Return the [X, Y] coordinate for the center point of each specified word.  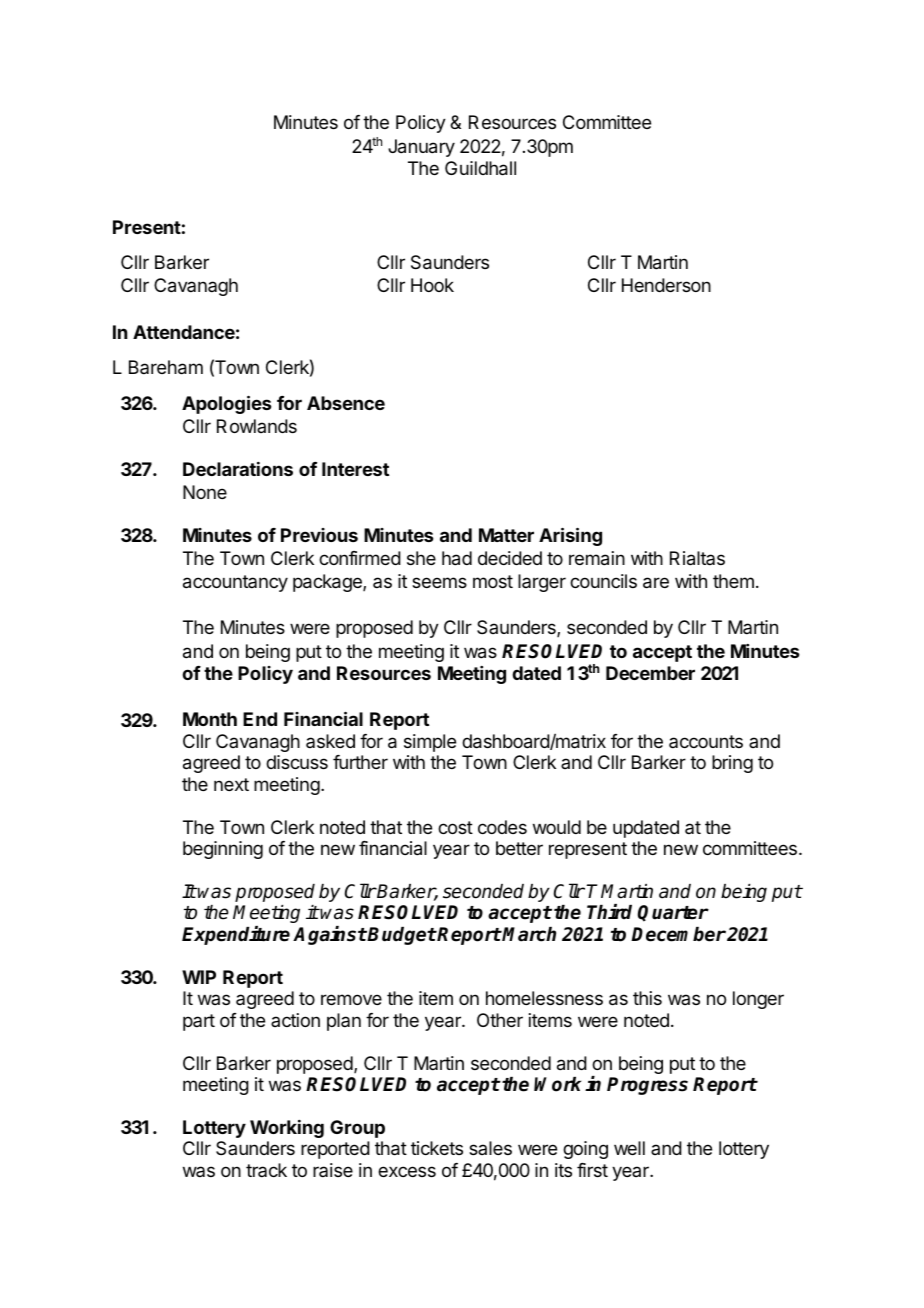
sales [490, 1148]
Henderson [666, 285]
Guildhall [480, 168]
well [629, 1148]
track [266, 1170]
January [421, 148]
